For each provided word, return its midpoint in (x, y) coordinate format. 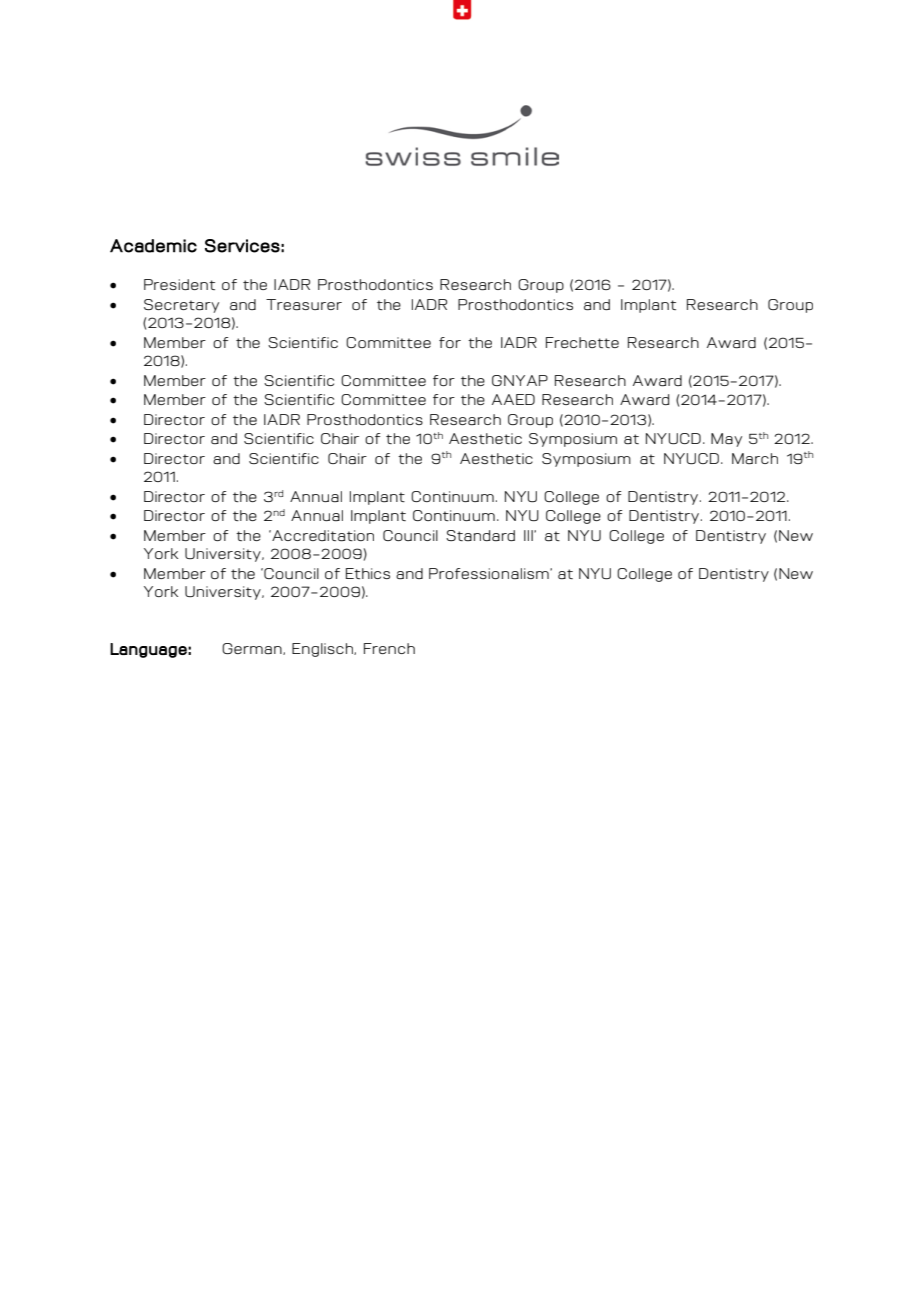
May (726, 440)
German (253, 649)
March (755, 458)
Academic (153, 246)
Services (242, 246)
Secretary (181, 306)
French (389, 648)
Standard (480, 535)
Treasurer (304, 304)
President (179, 284)
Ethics (368, 573)
